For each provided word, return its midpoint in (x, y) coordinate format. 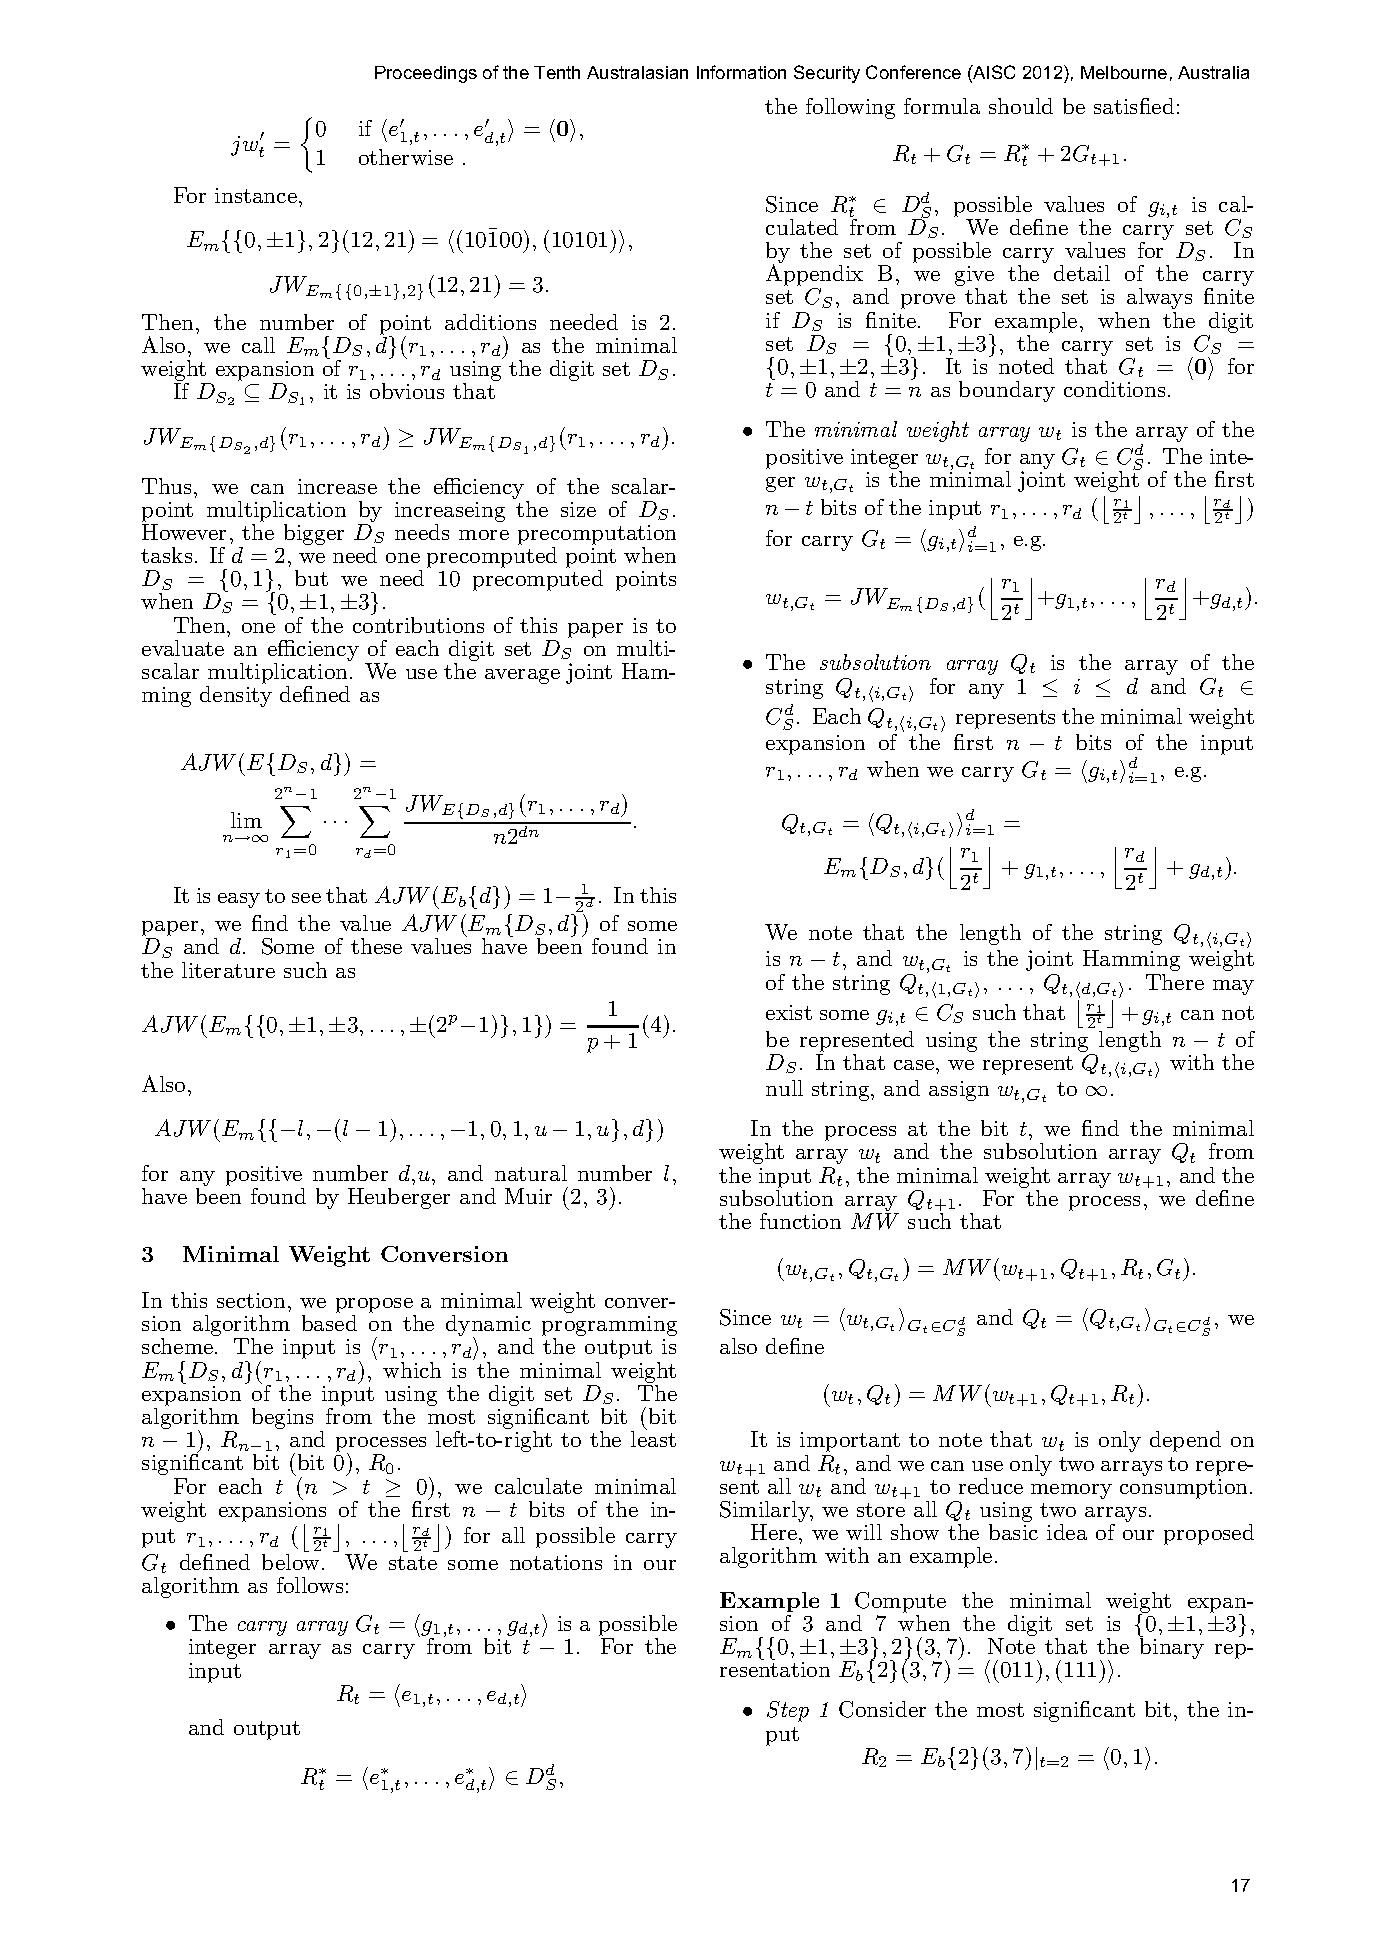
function (800, 1221)
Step (788, 1711)
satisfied (1134, 106)
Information (741, 72)
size (578, 509)
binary (1172, 1647)
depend (1185, 1441)
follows (310, 1585)
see (306, 898)
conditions (1114, 389)
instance (256, 195)
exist (789, 1012)
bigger (314, 534)
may (1233, 987)
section (253, 1300)
